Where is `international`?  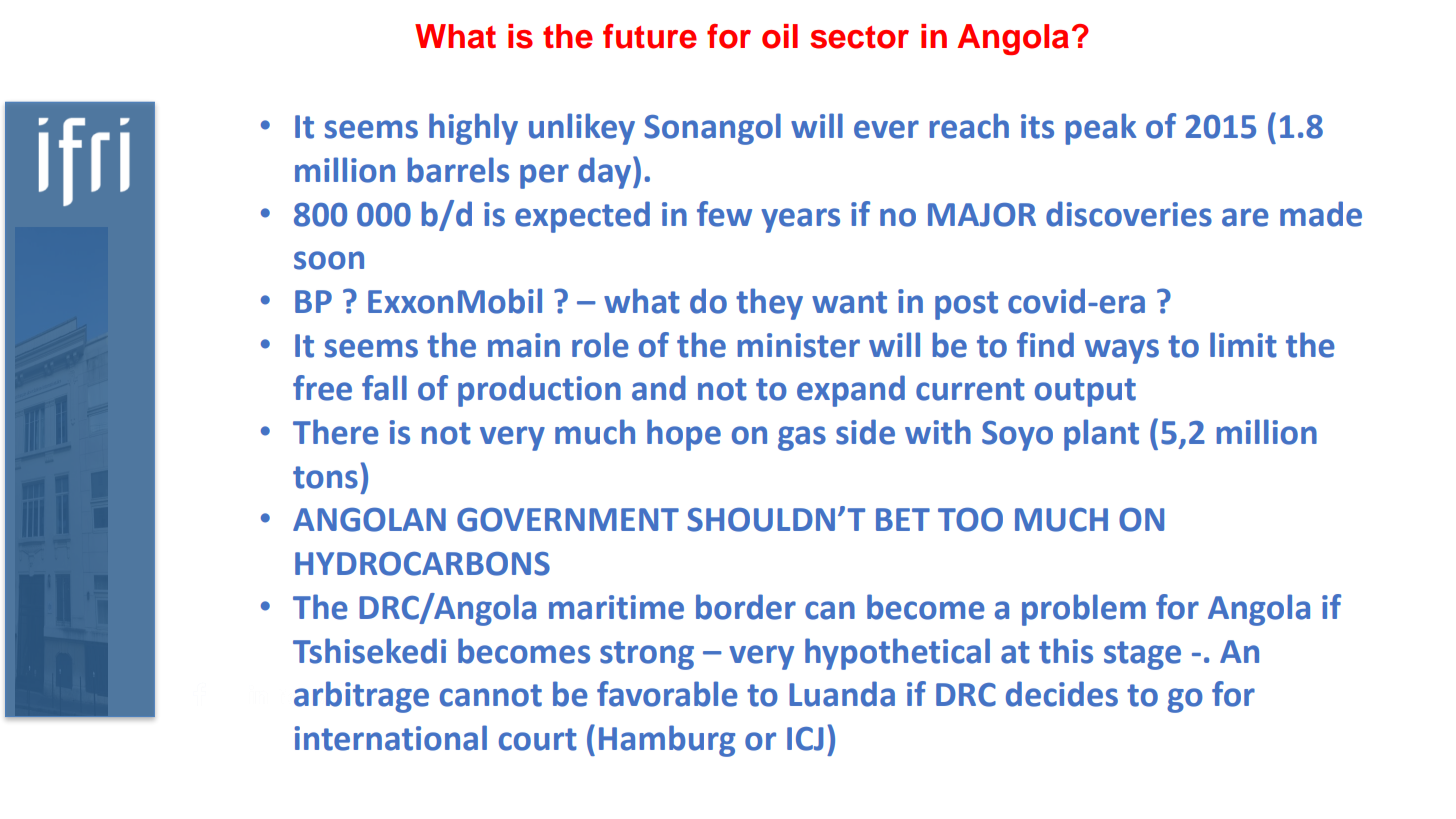 international is located at coordinates (391, 738).
